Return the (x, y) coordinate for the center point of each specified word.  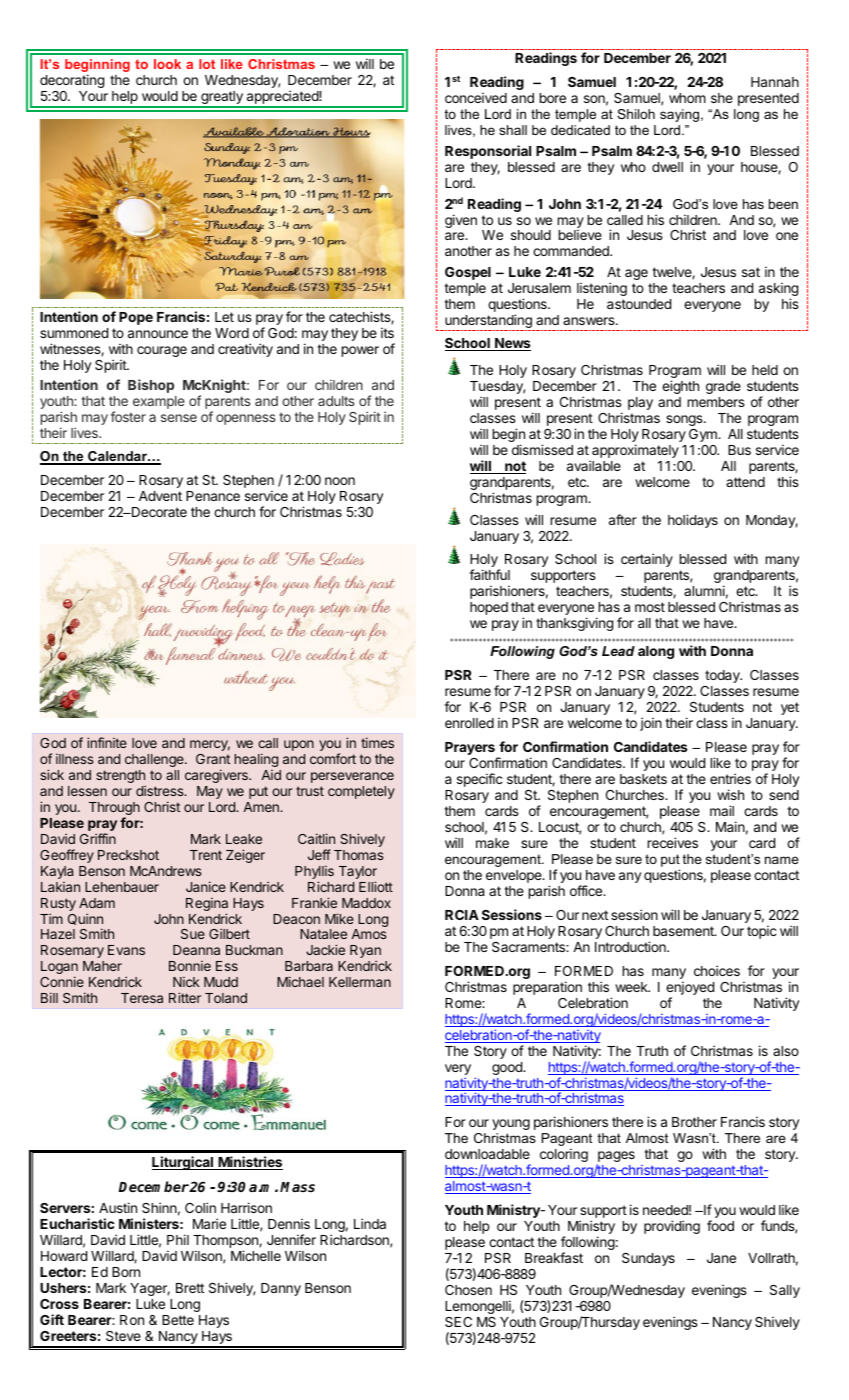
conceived (476, 97)
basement (684, 931)
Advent (160, 496)
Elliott (376, 886)
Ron (132, 1320)
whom (687, 98)
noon (340, 481)
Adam (97, 903)
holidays (693, 521)
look (167, 64)
